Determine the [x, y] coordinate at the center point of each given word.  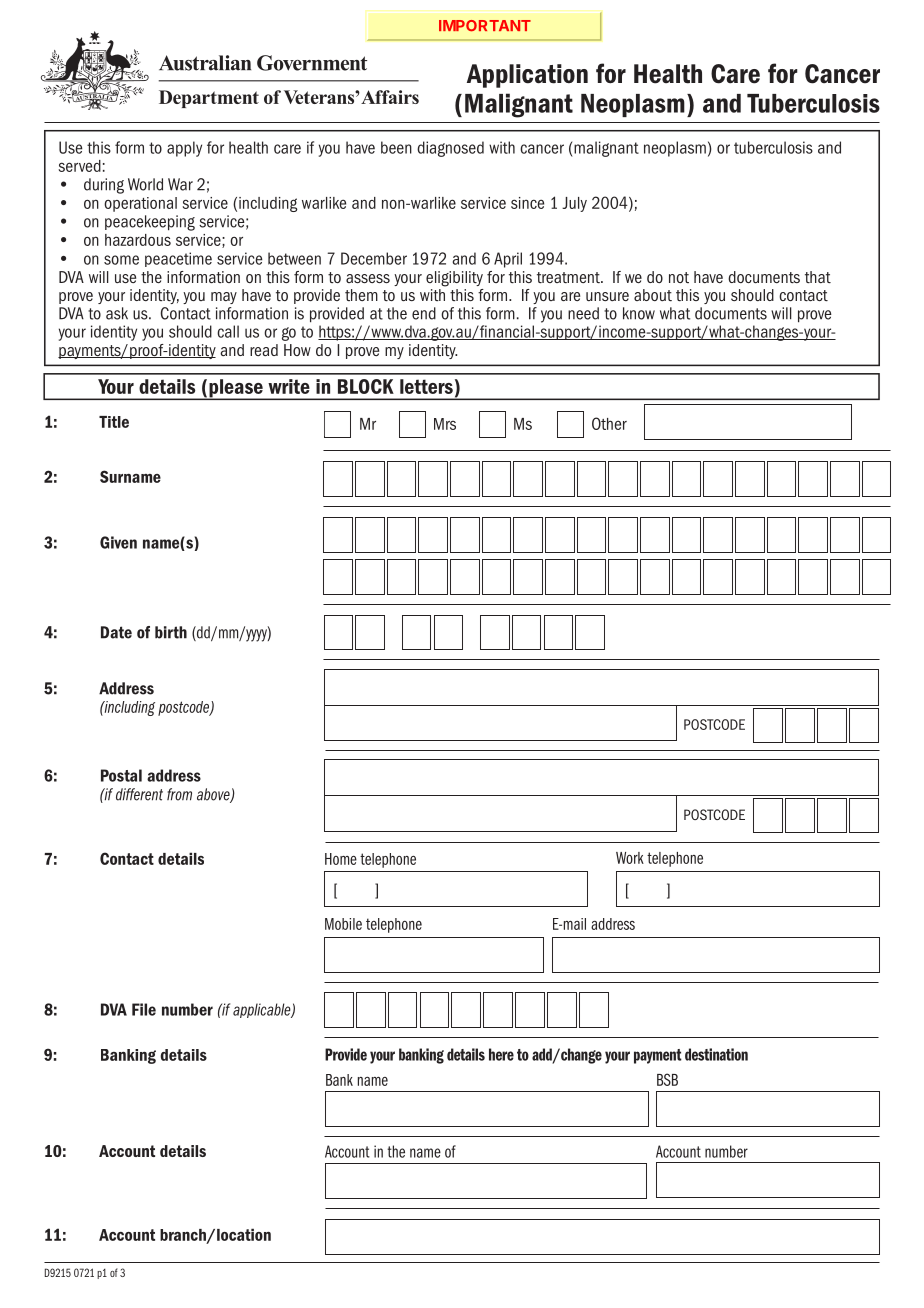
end [424, 313]
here [501, 1054]
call [228, 331]
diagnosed [450, 149]
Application [527, 76]
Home [341, 859]
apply [184, 149]
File [144, 1009]
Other [609, 423]
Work [630, 858]
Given [118, 542]
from [179, 794]
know [639, 313]
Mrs [445, 424]
